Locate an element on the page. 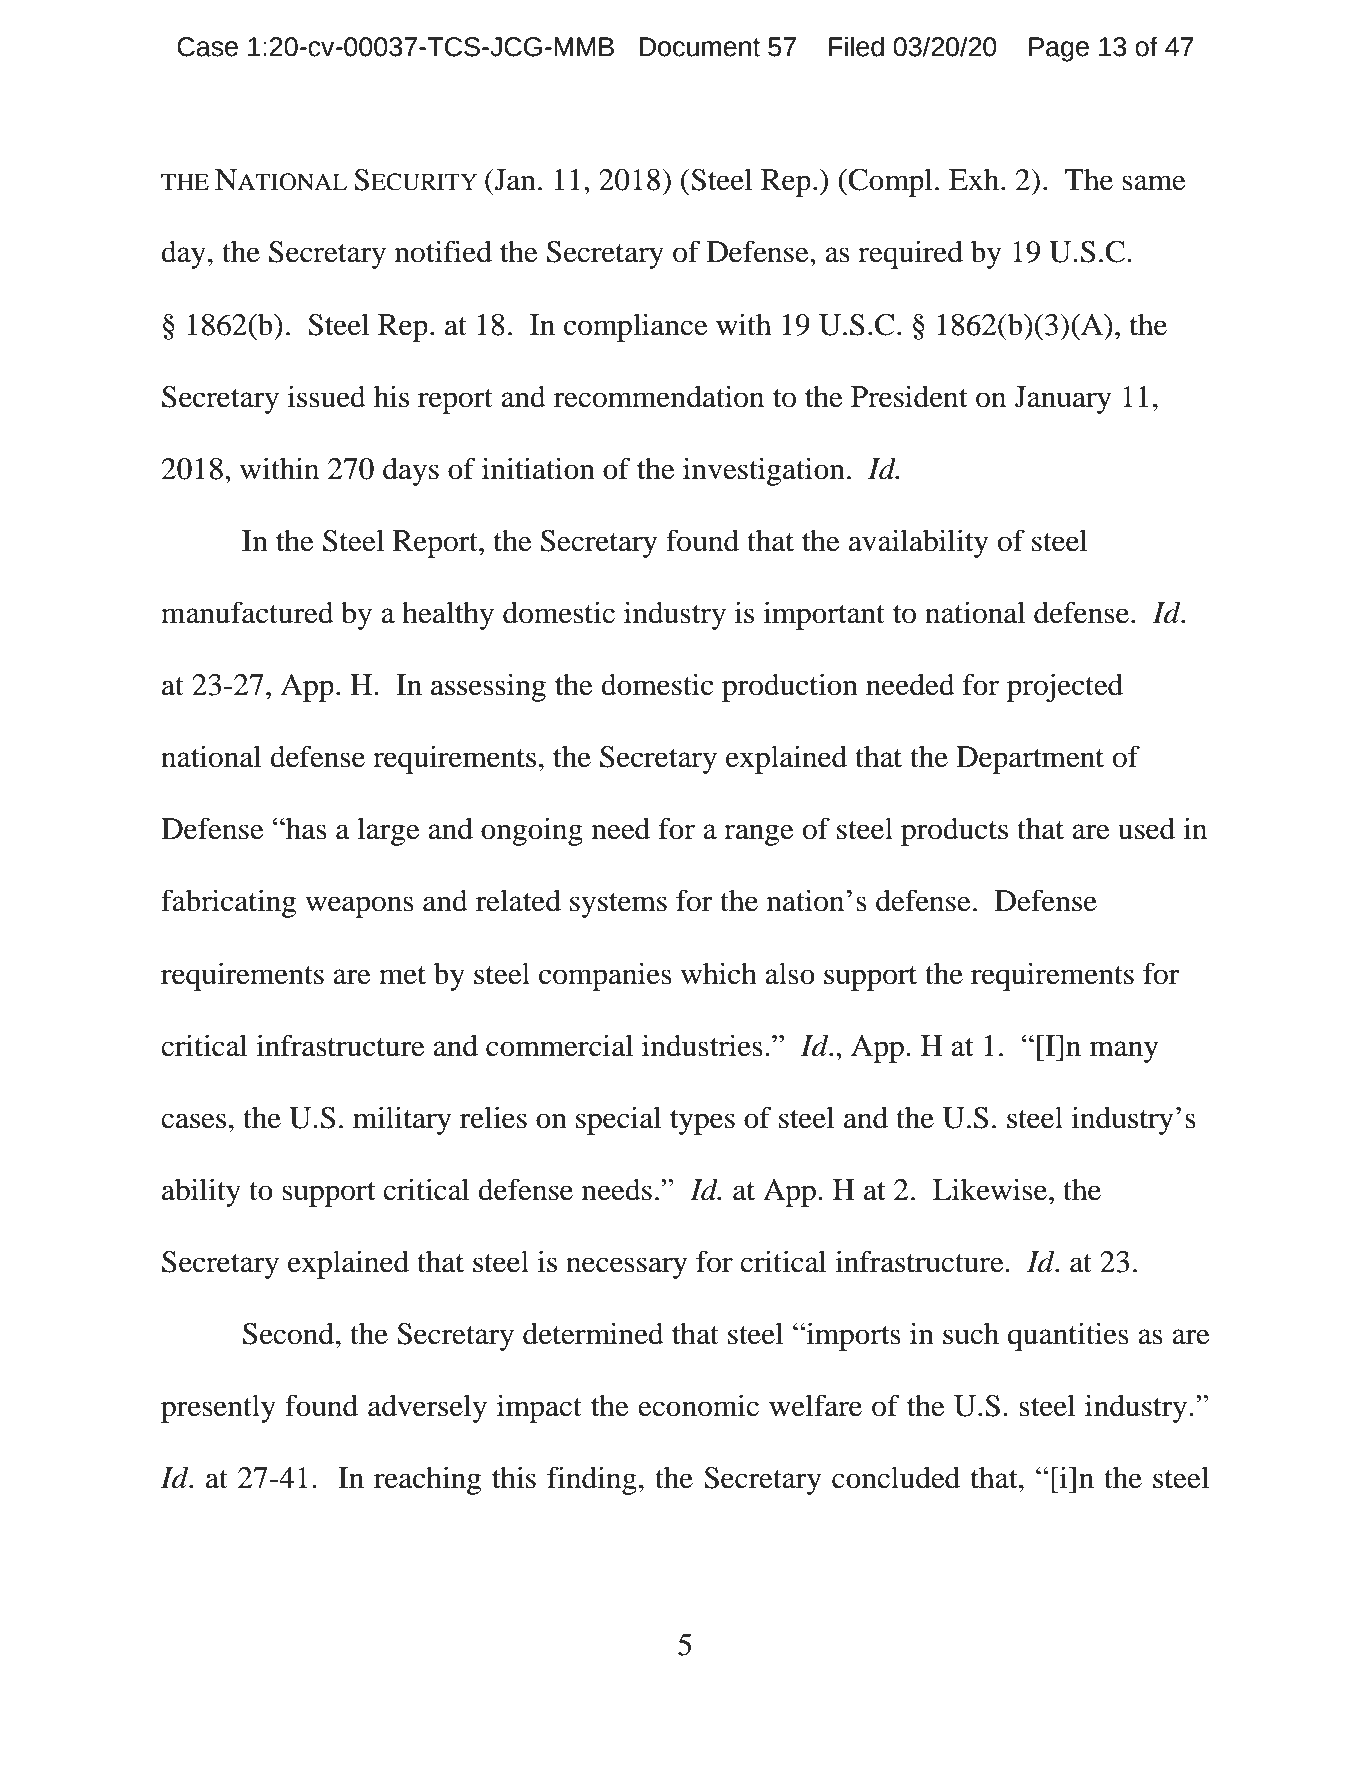 The image size is (1371, 1774). economic is located at coordinates (698, 1405).
